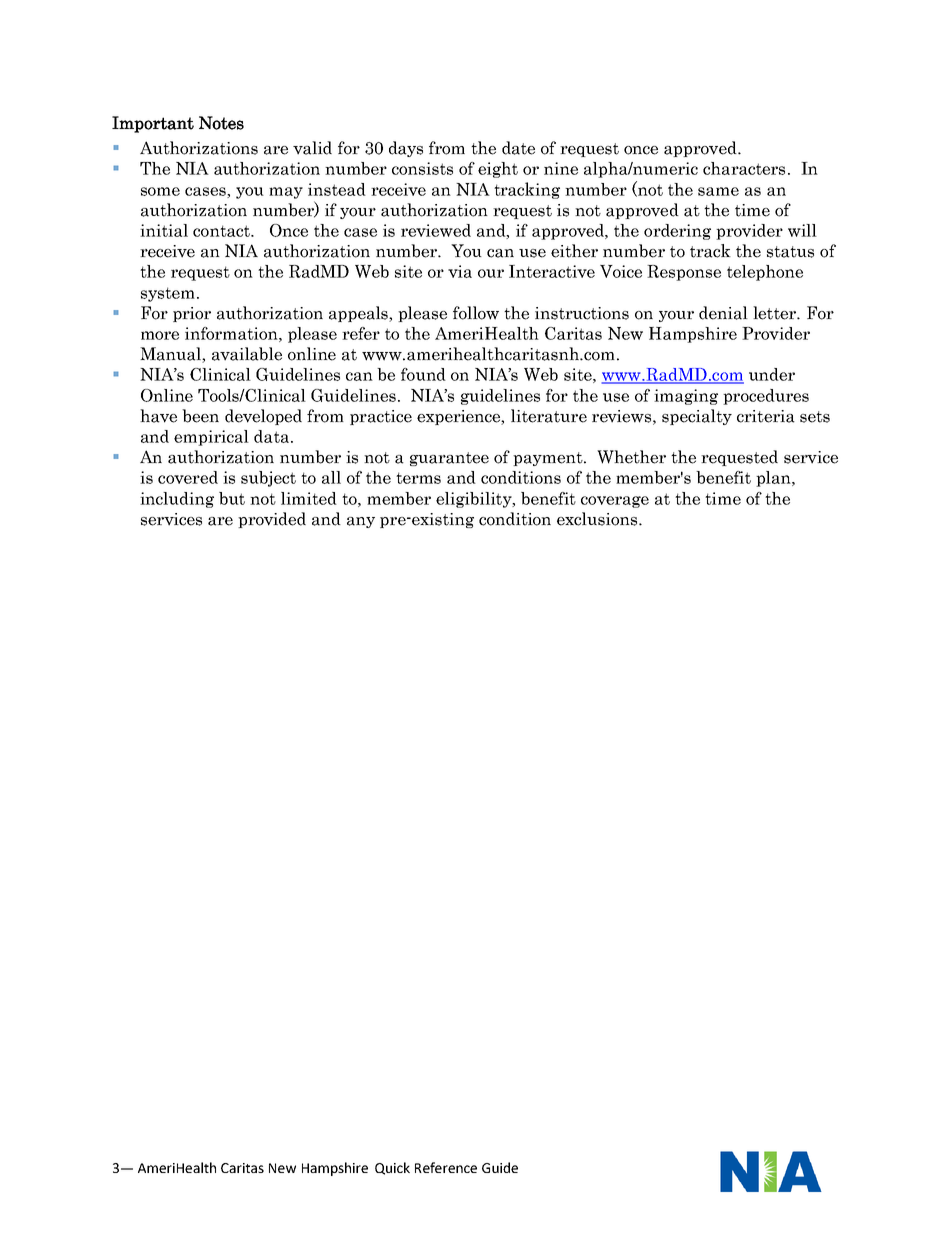 The image size is (952, 1233). What do you see at coordinates (475, 500) in the page?
I see `eligibility` at bounding box center [475, 500].
